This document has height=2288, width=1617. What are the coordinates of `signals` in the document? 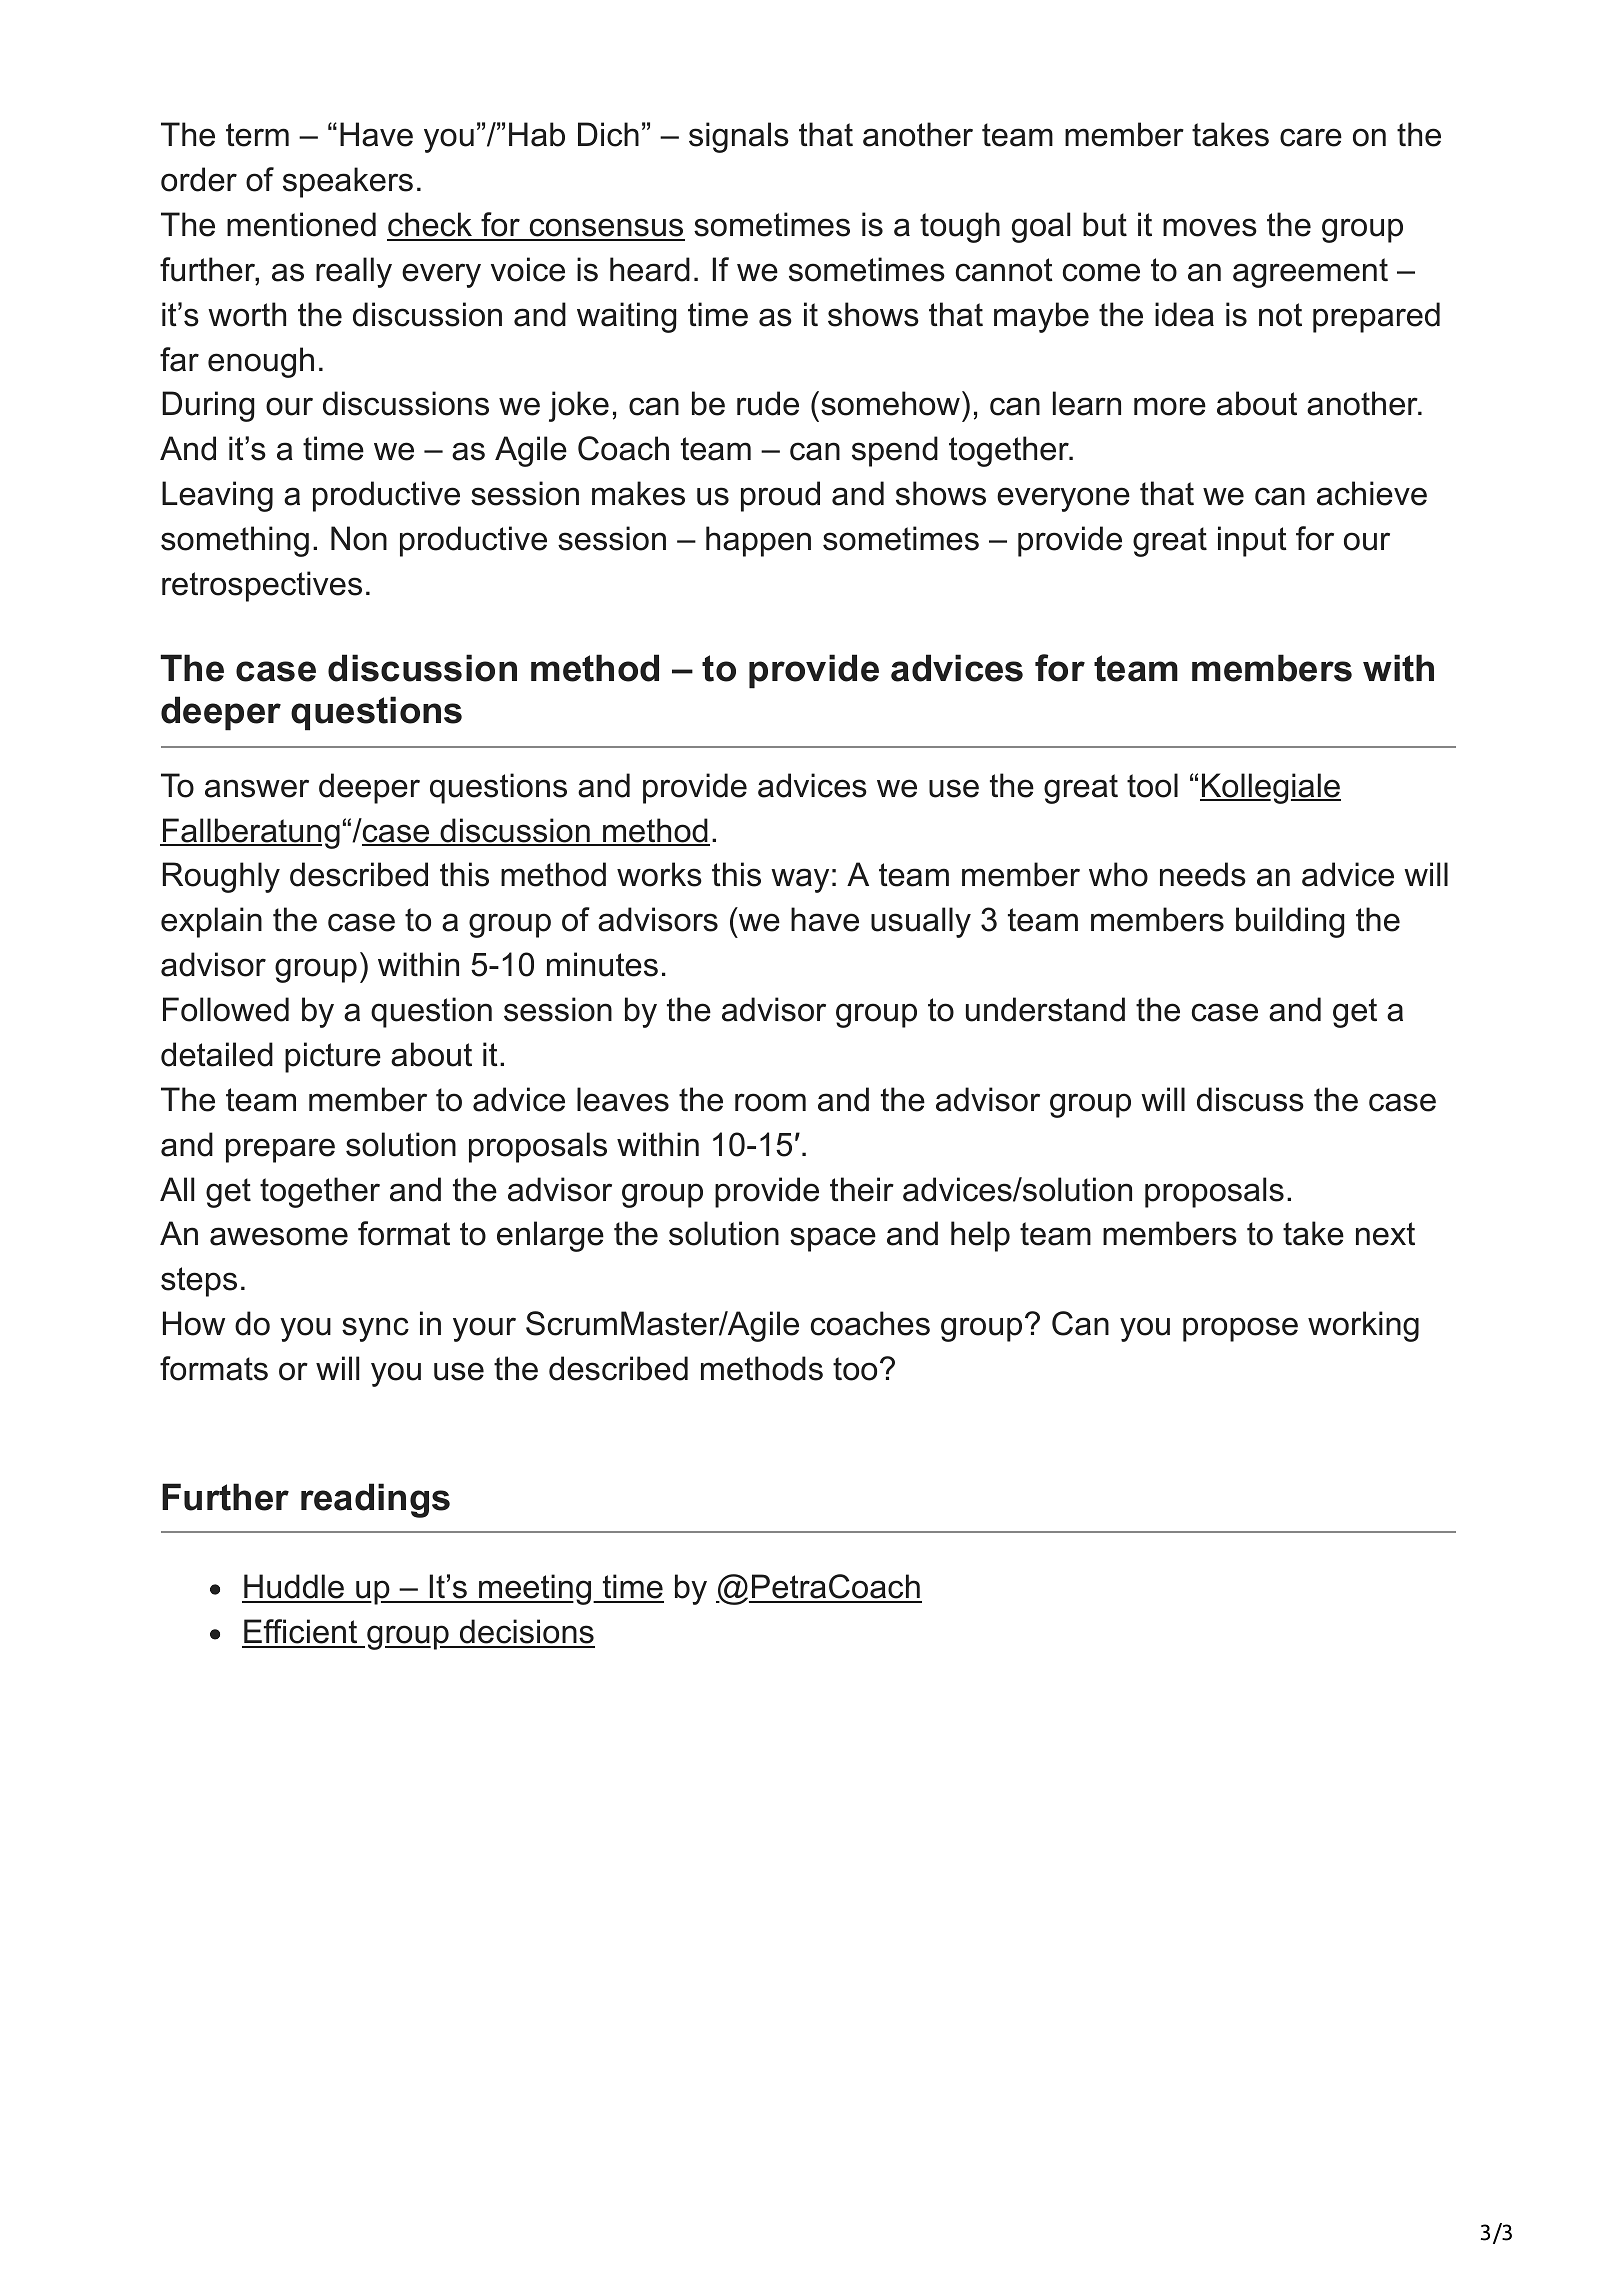 It's located at (739, 137).
